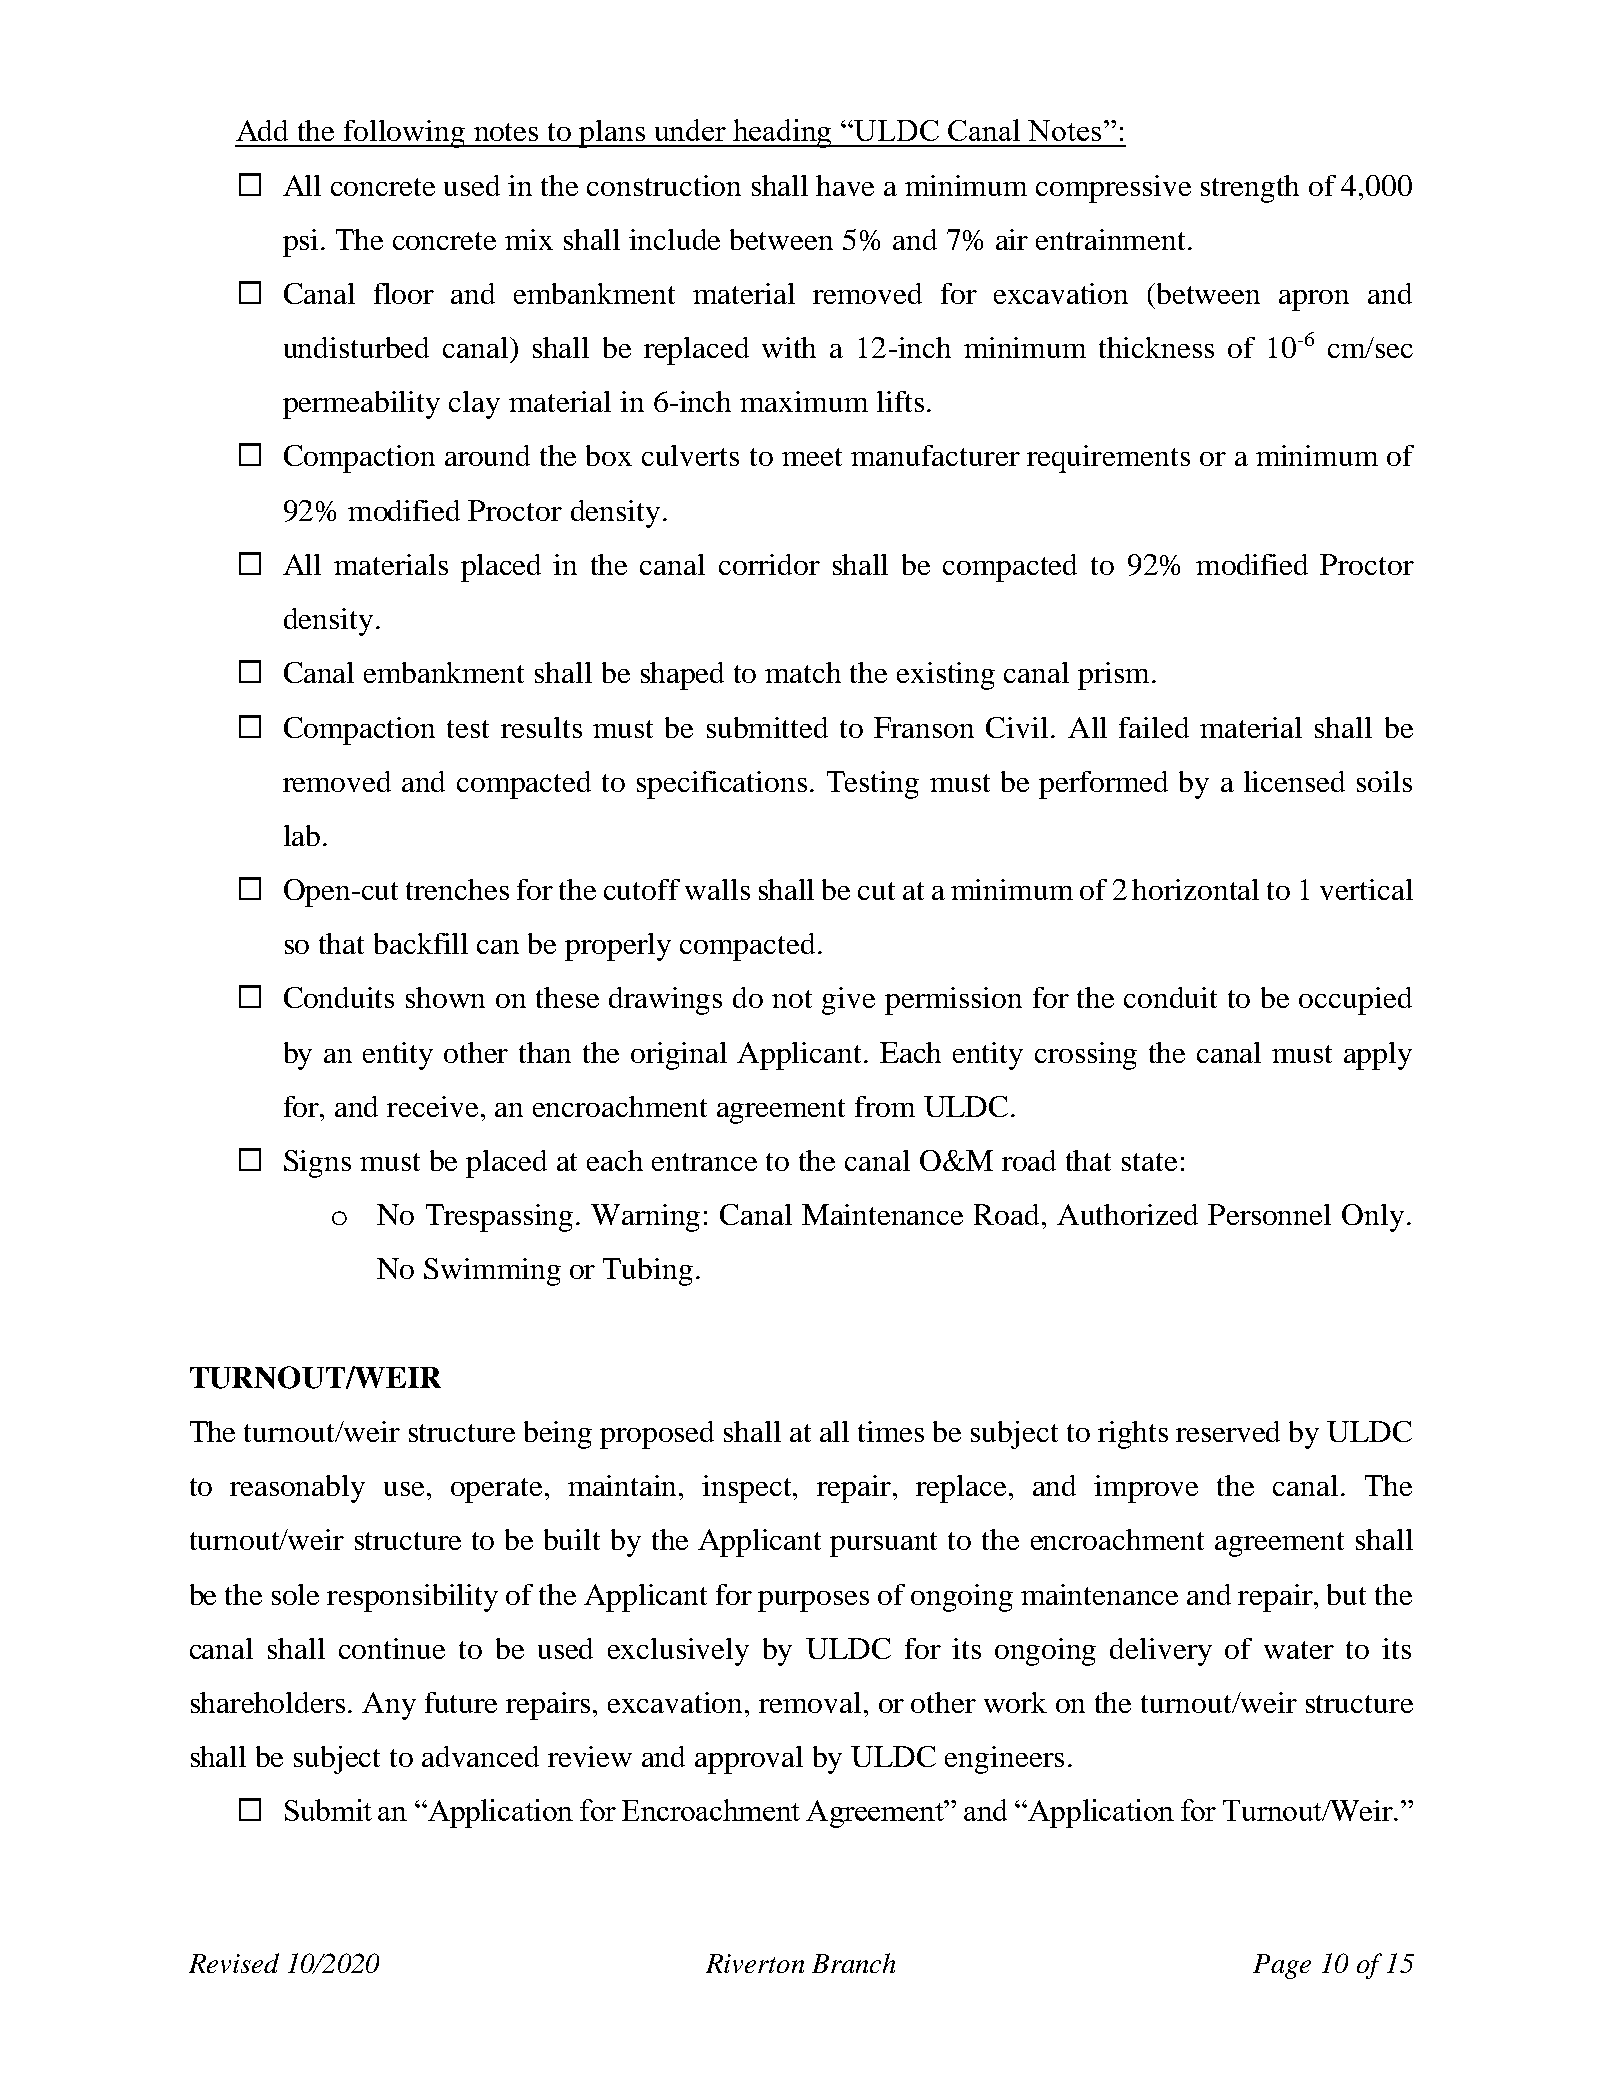 The height and width of the page is (2073, 1602). I want to click on Revised, so click(234, 1963).
